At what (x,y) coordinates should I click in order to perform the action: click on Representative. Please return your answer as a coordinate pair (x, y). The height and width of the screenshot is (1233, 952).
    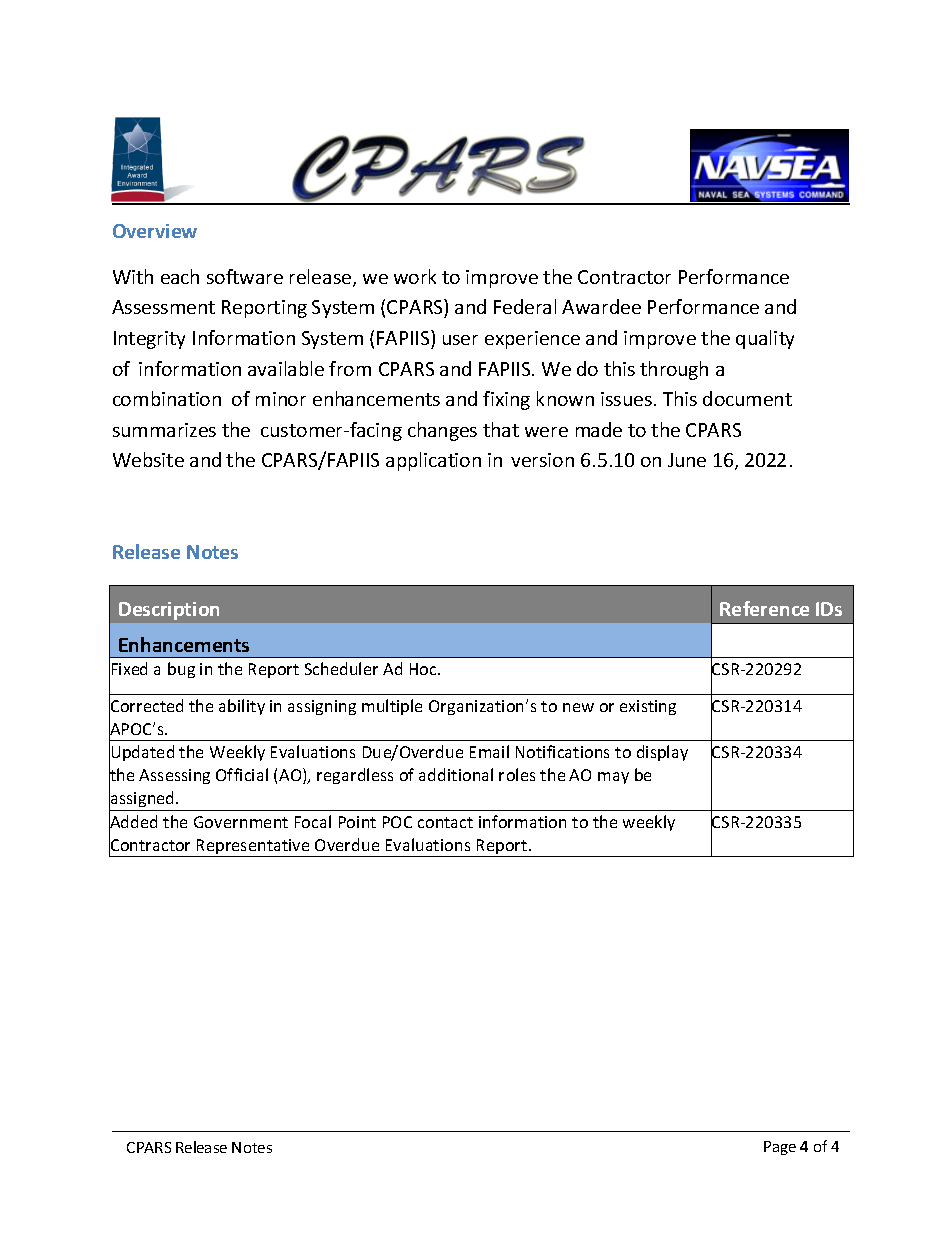
    Looking at the image, I should click on (254, 848).
